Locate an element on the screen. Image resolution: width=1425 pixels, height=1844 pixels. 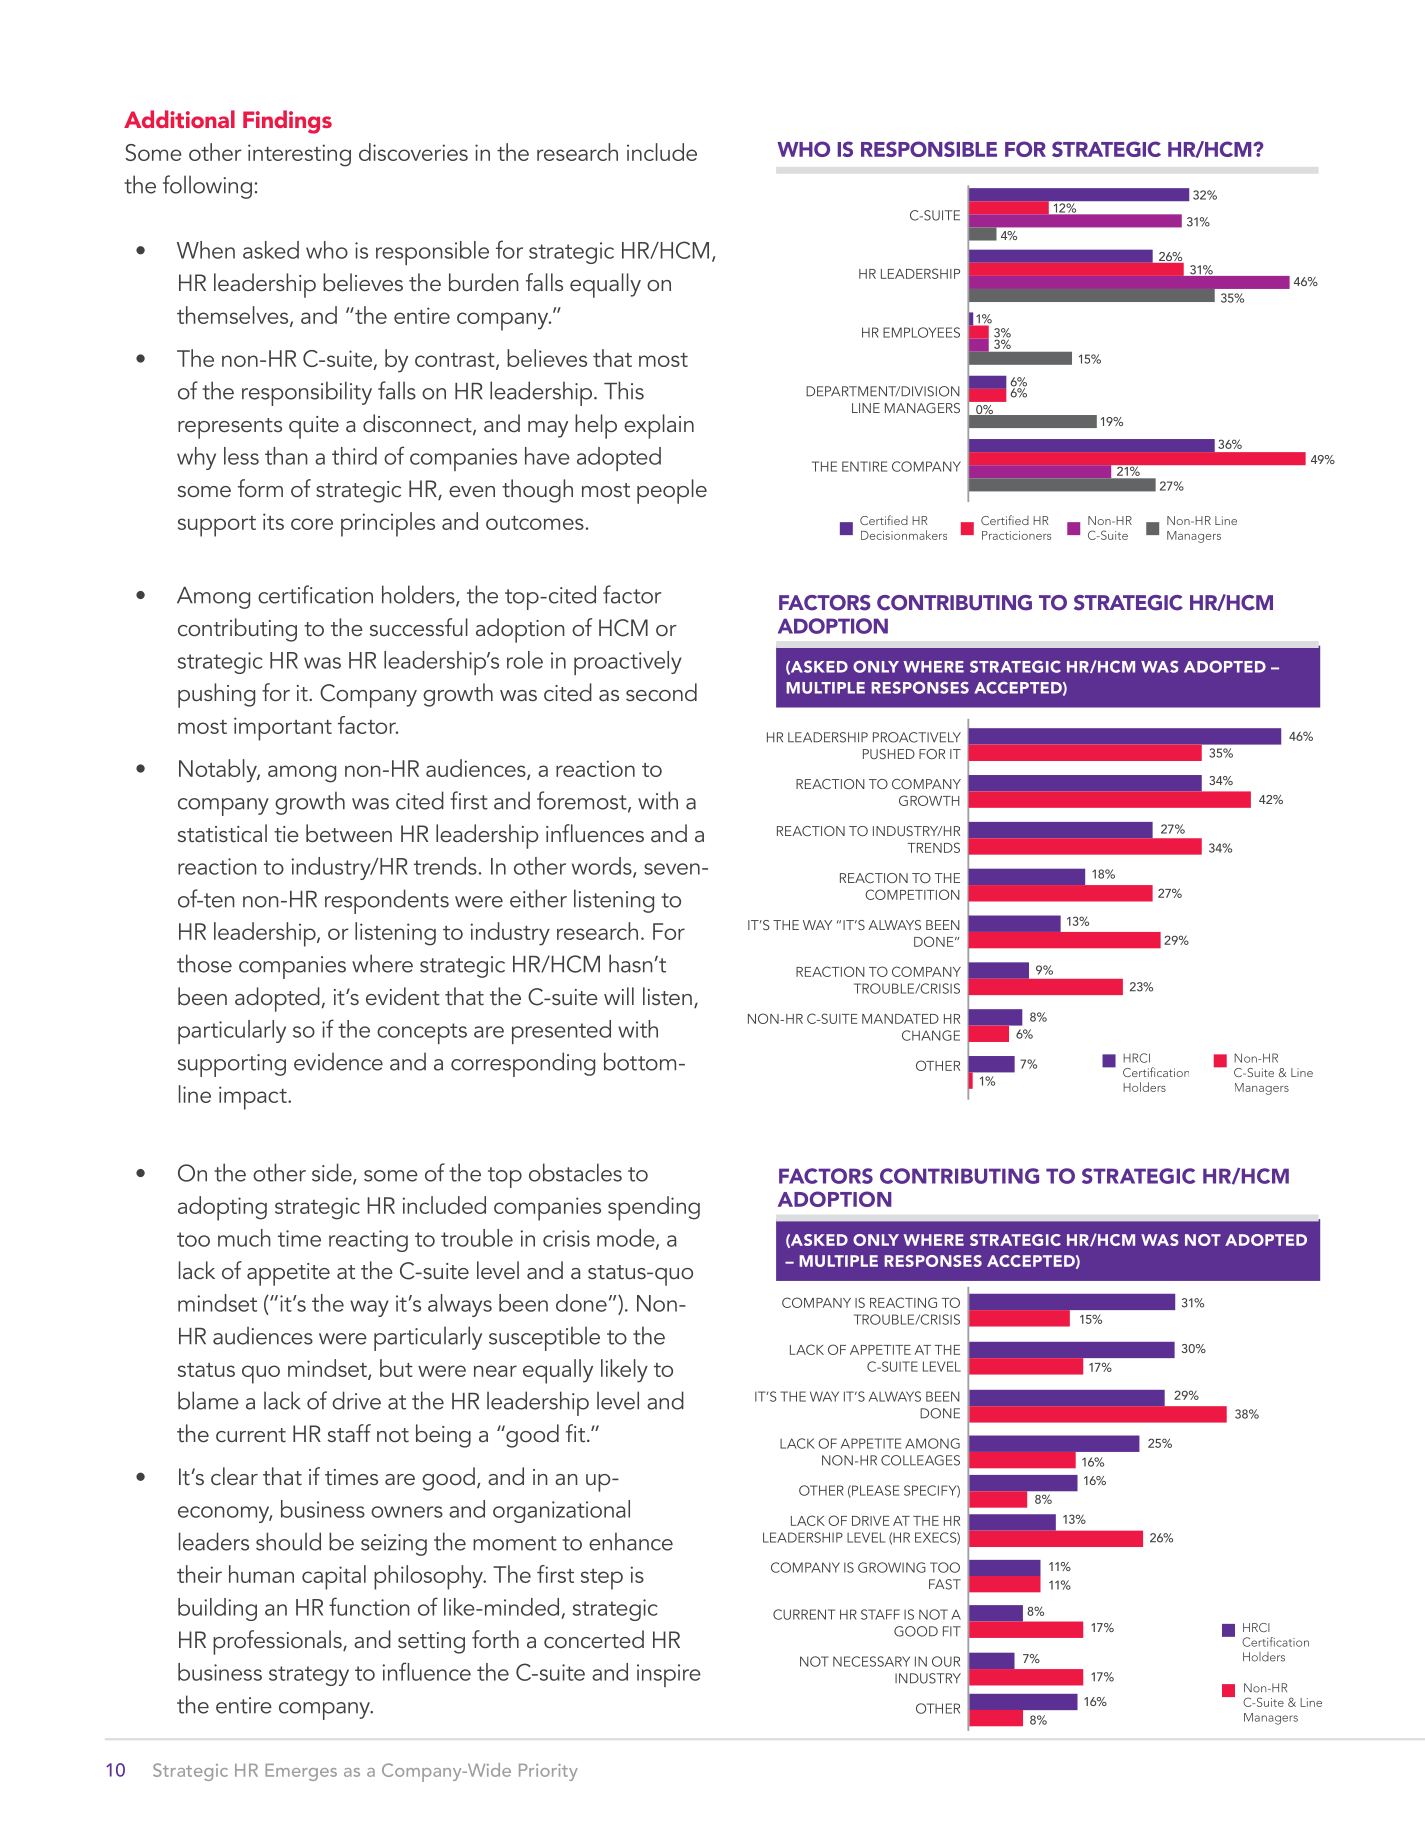
EMPLOYEES is located at coordinates (921, 332).
